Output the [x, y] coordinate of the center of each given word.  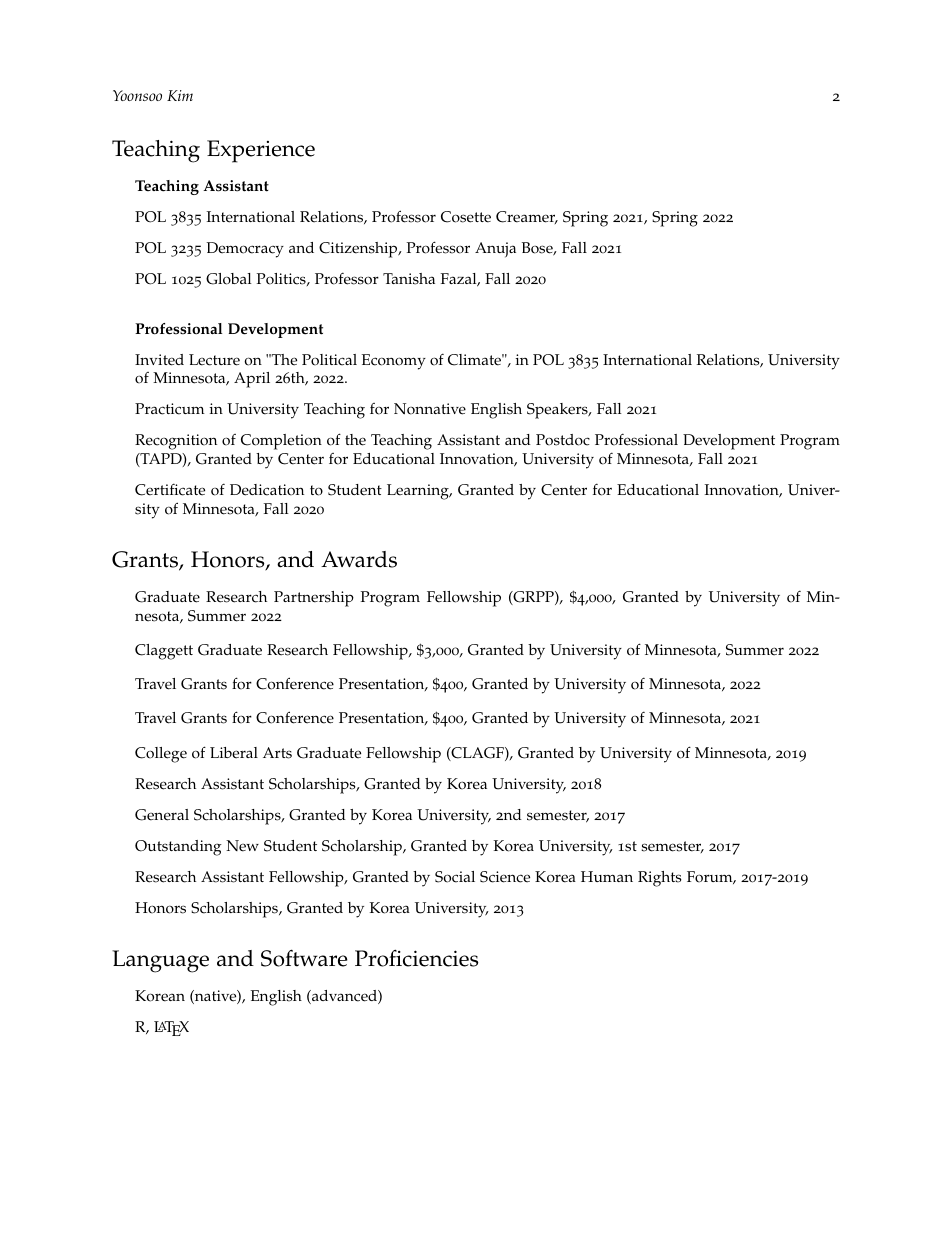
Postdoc [563, 440]
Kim [180, 95]
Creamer [527, 217]
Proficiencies [416, 958]
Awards [359, 559]
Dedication [267, 490]
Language [160, 961]
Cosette [466, 217]
